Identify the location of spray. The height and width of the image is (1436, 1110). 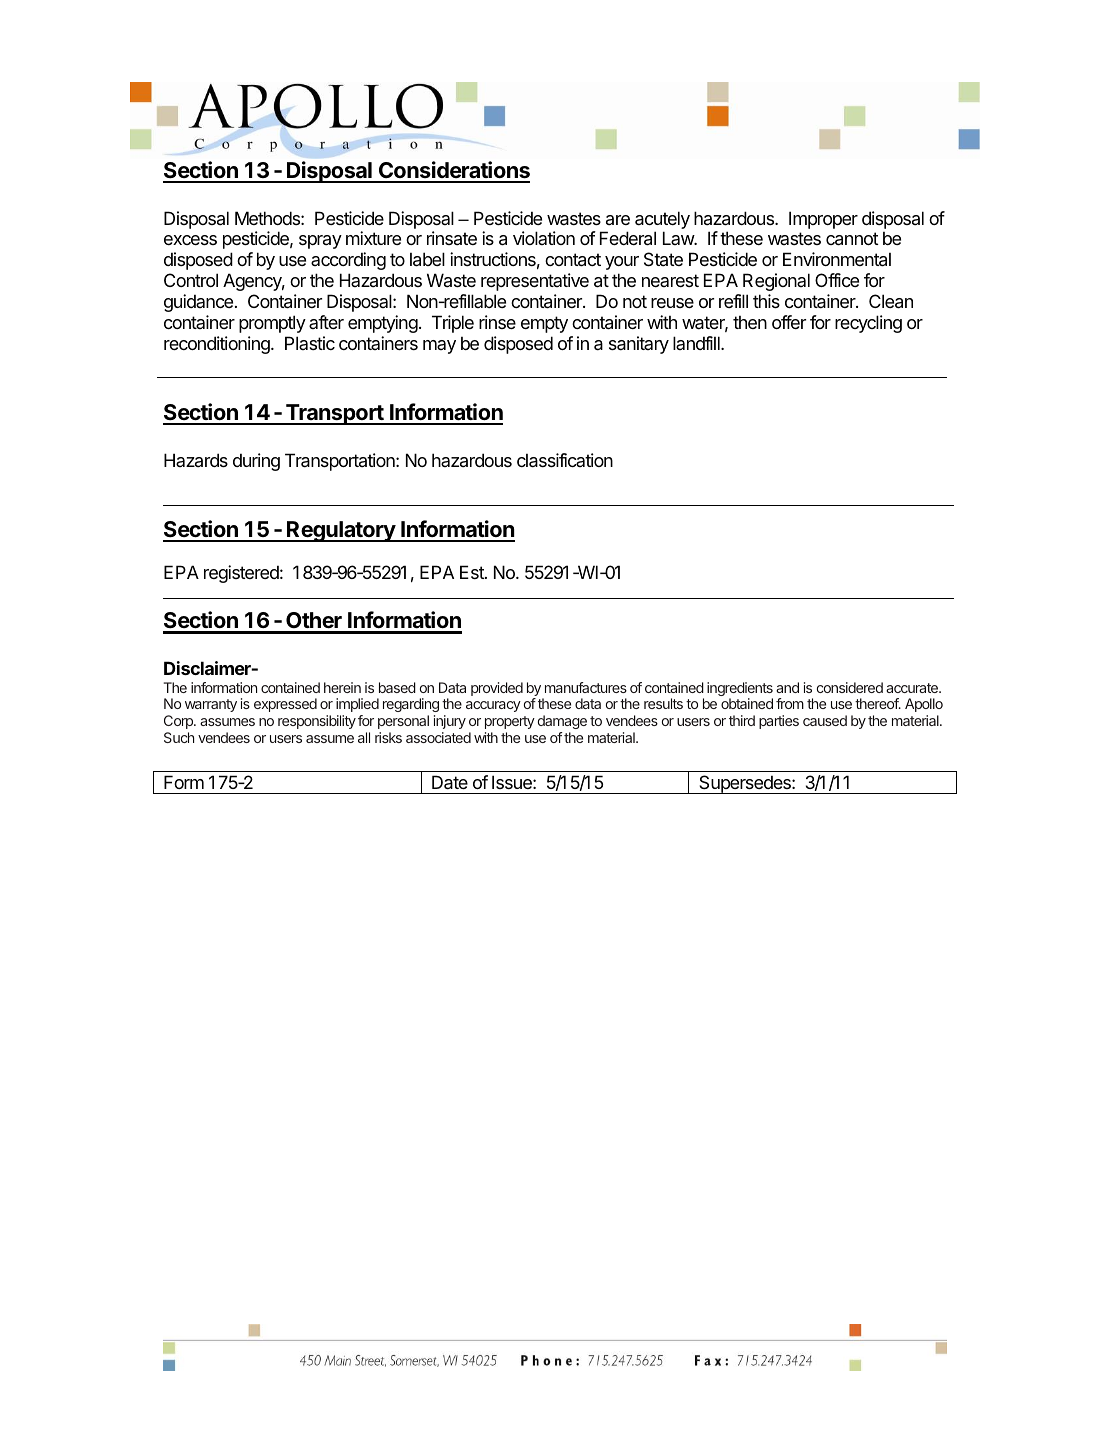
(320, 242).
